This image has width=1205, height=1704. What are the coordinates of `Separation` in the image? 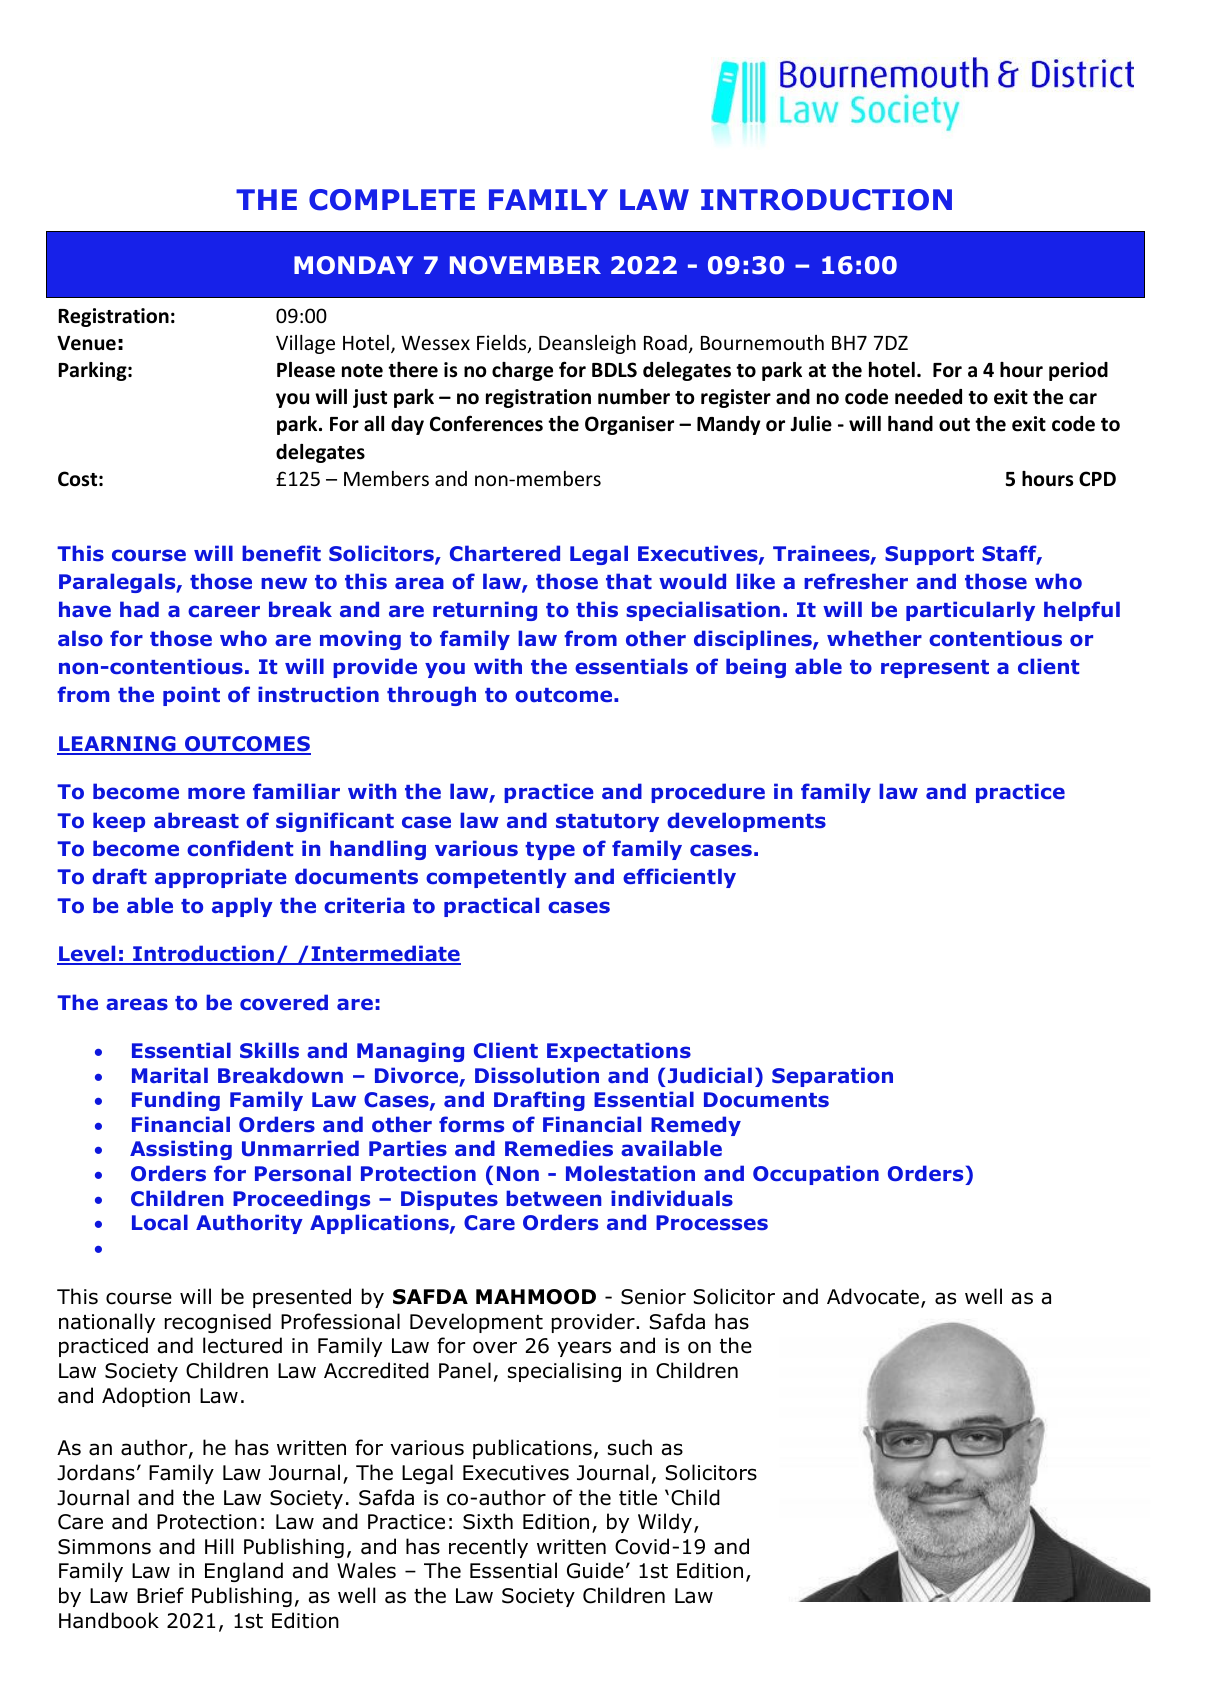 It's located at (832, 1077).
